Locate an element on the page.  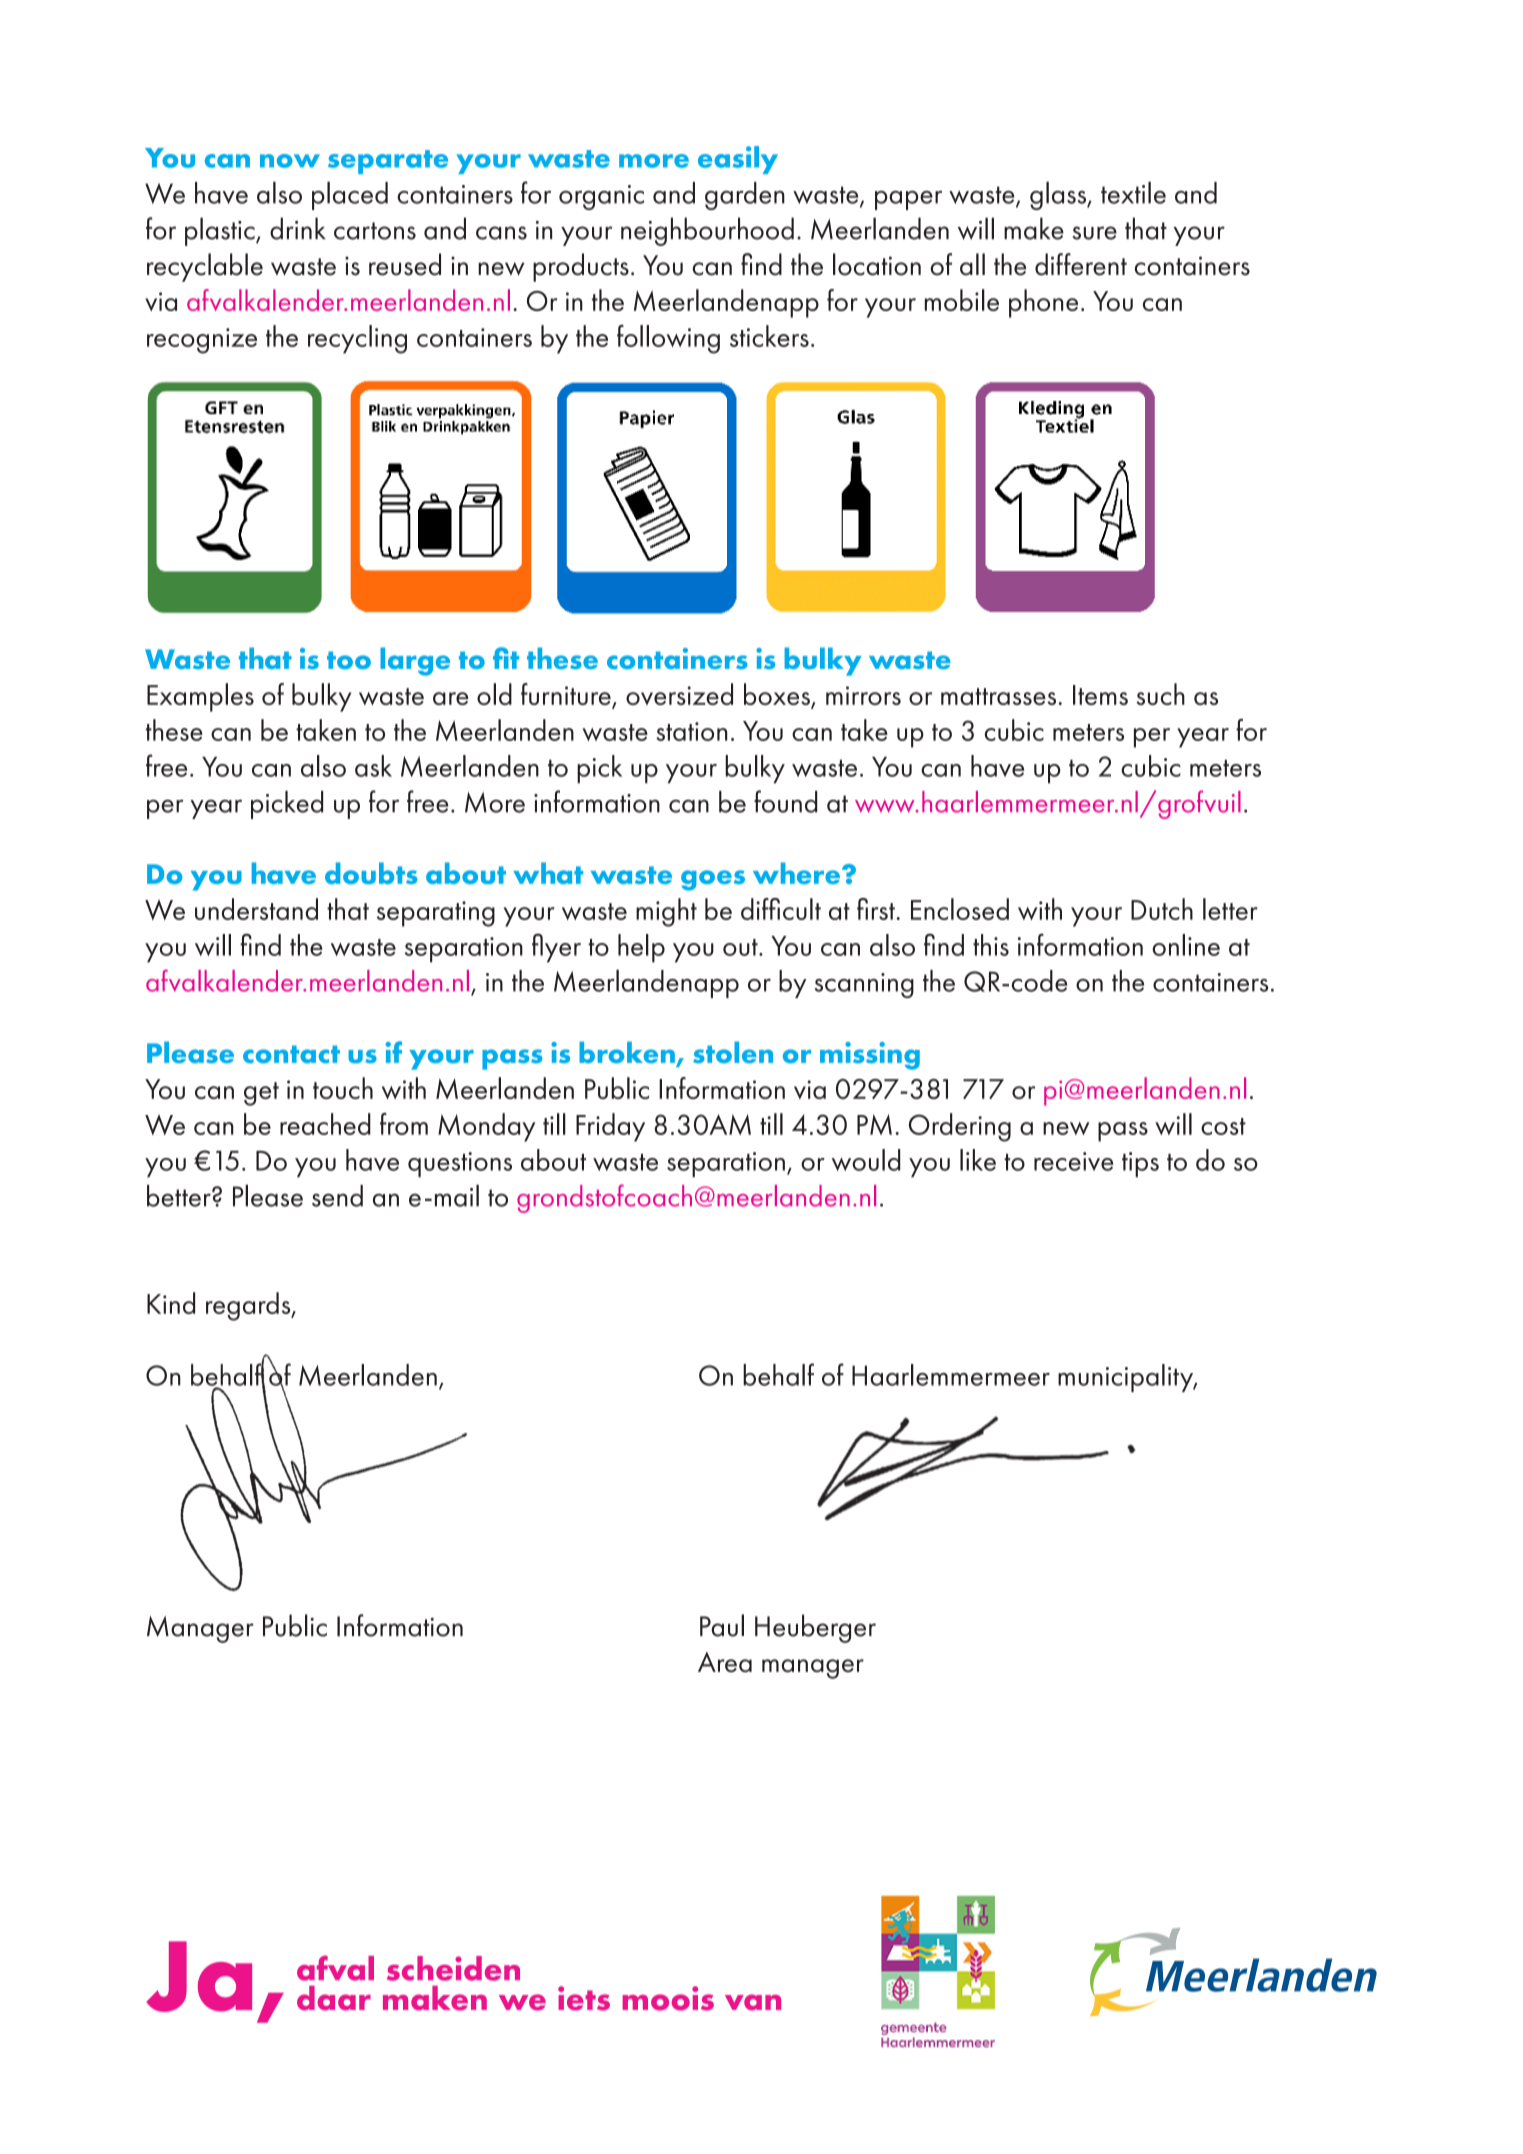
Dutch is located at coordinates (1162, 909).
